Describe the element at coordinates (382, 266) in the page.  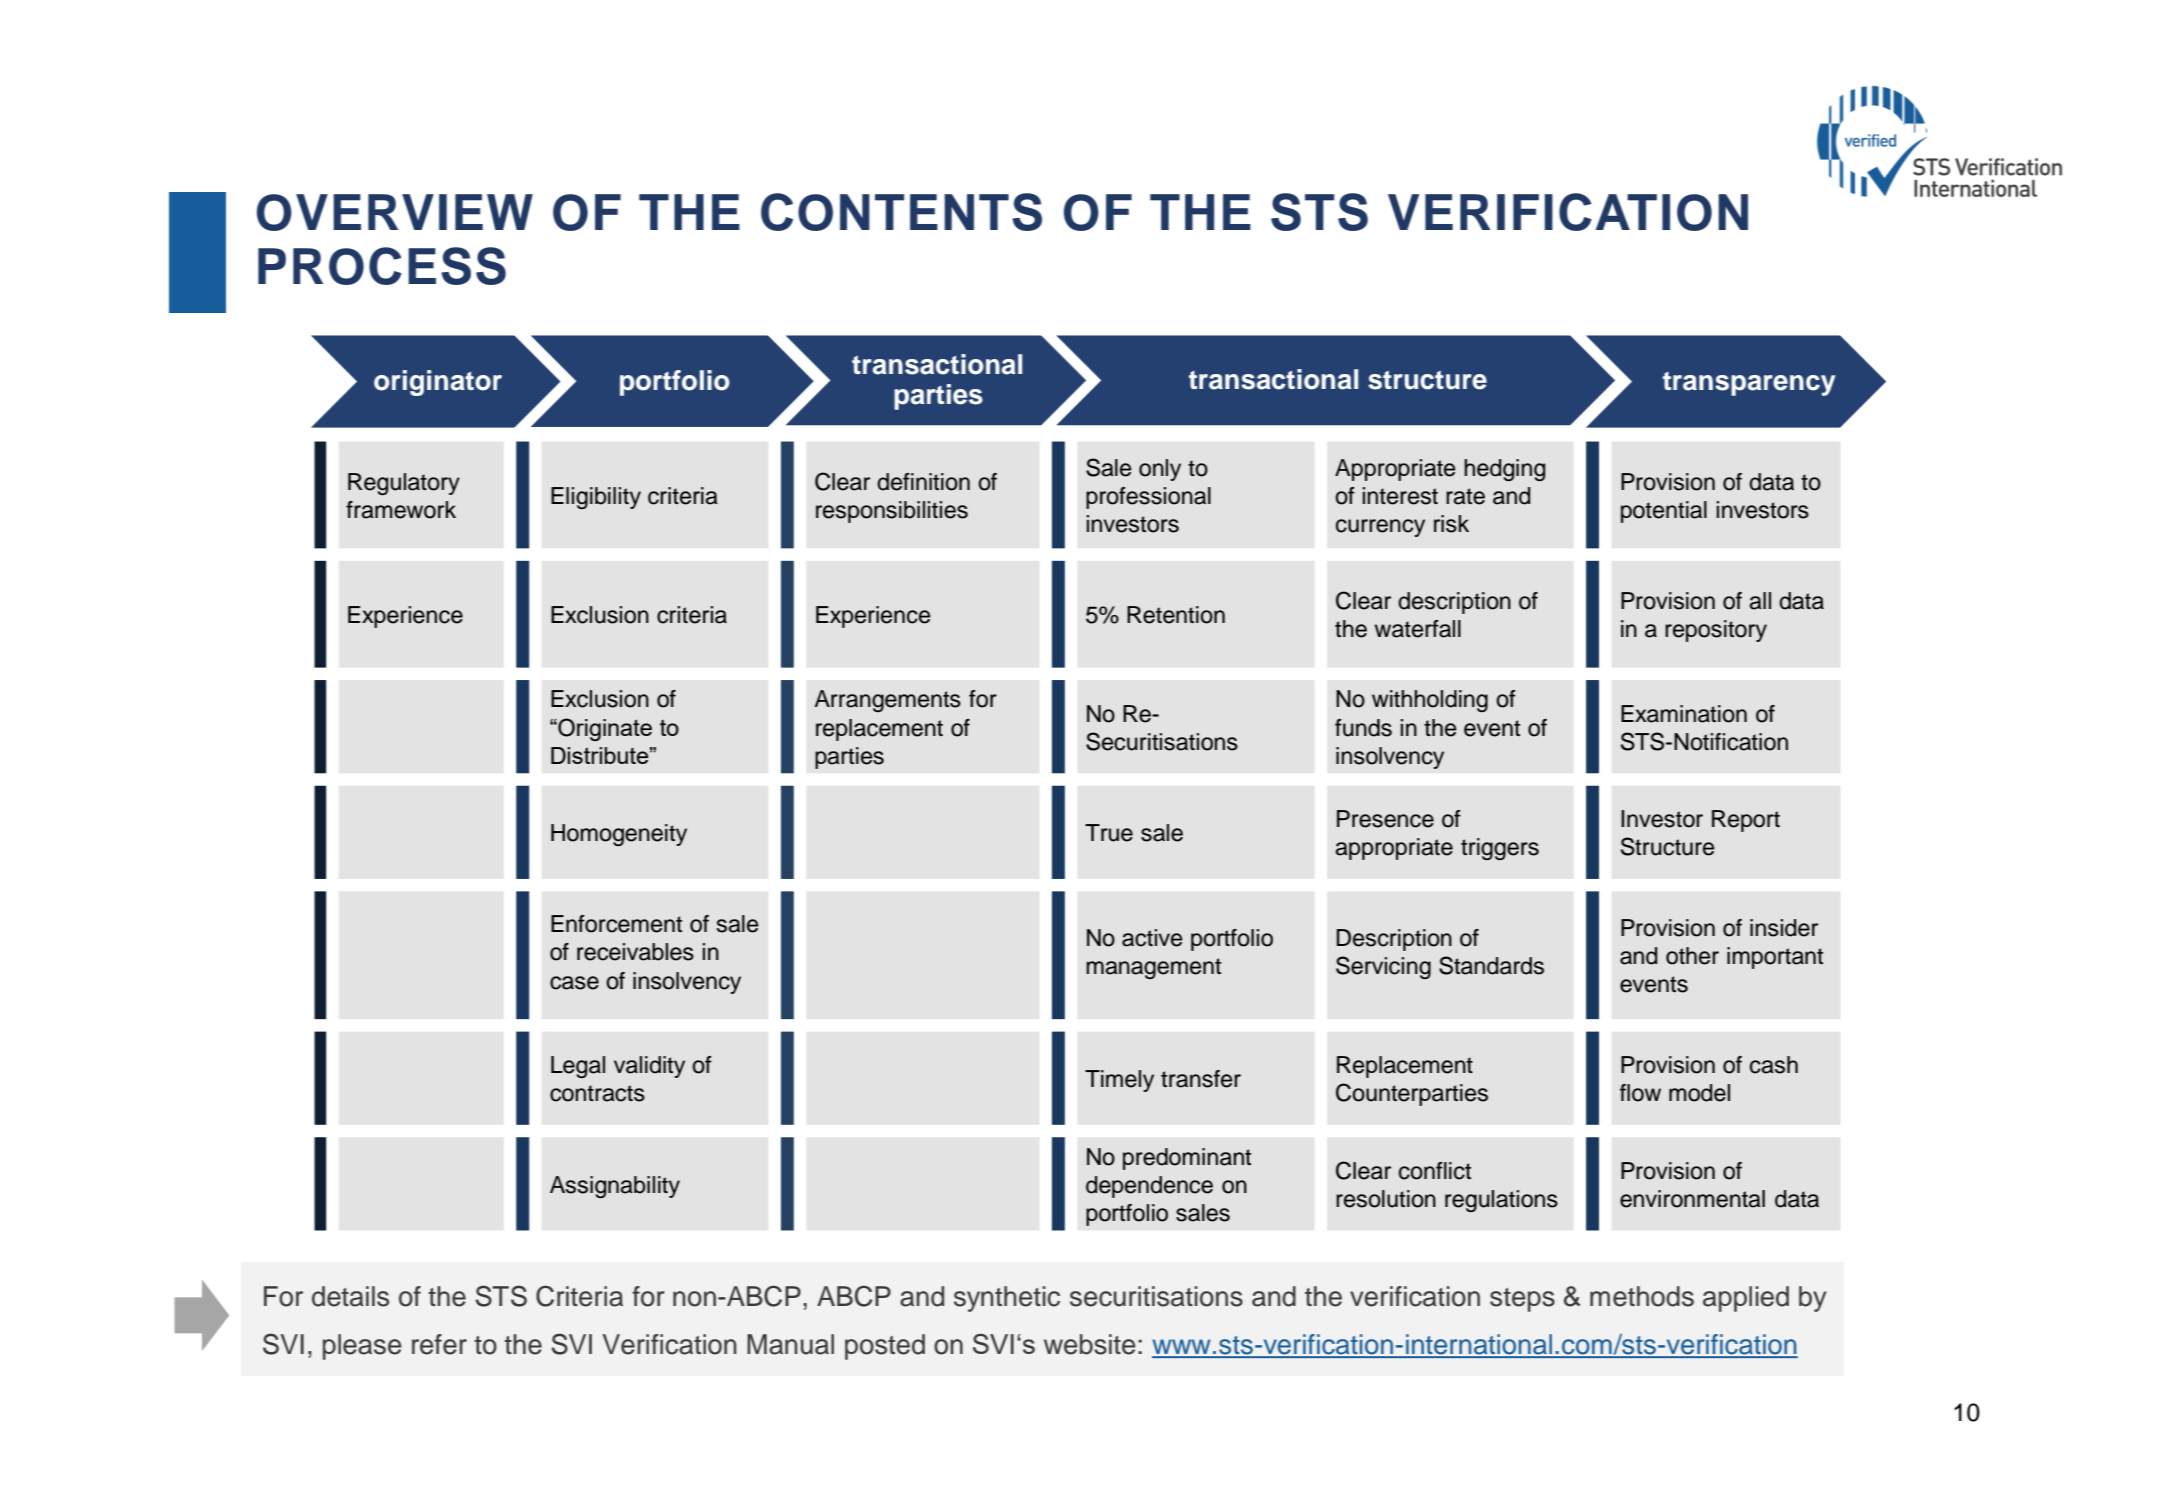
I see `PROCESS` at that location.
